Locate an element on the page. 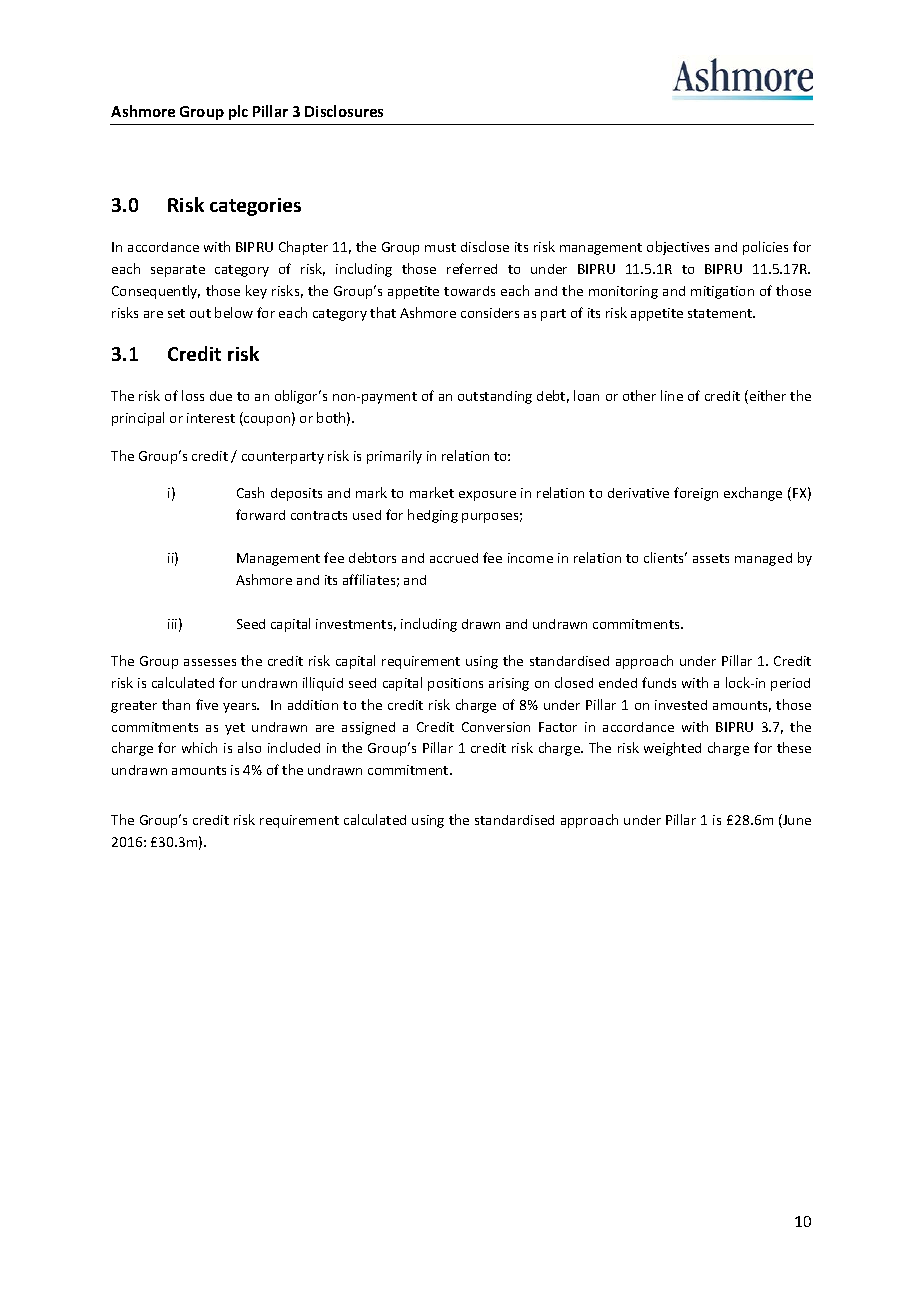 This document has width=924, height=1308. accrued is located at coordinates (454, 558).
